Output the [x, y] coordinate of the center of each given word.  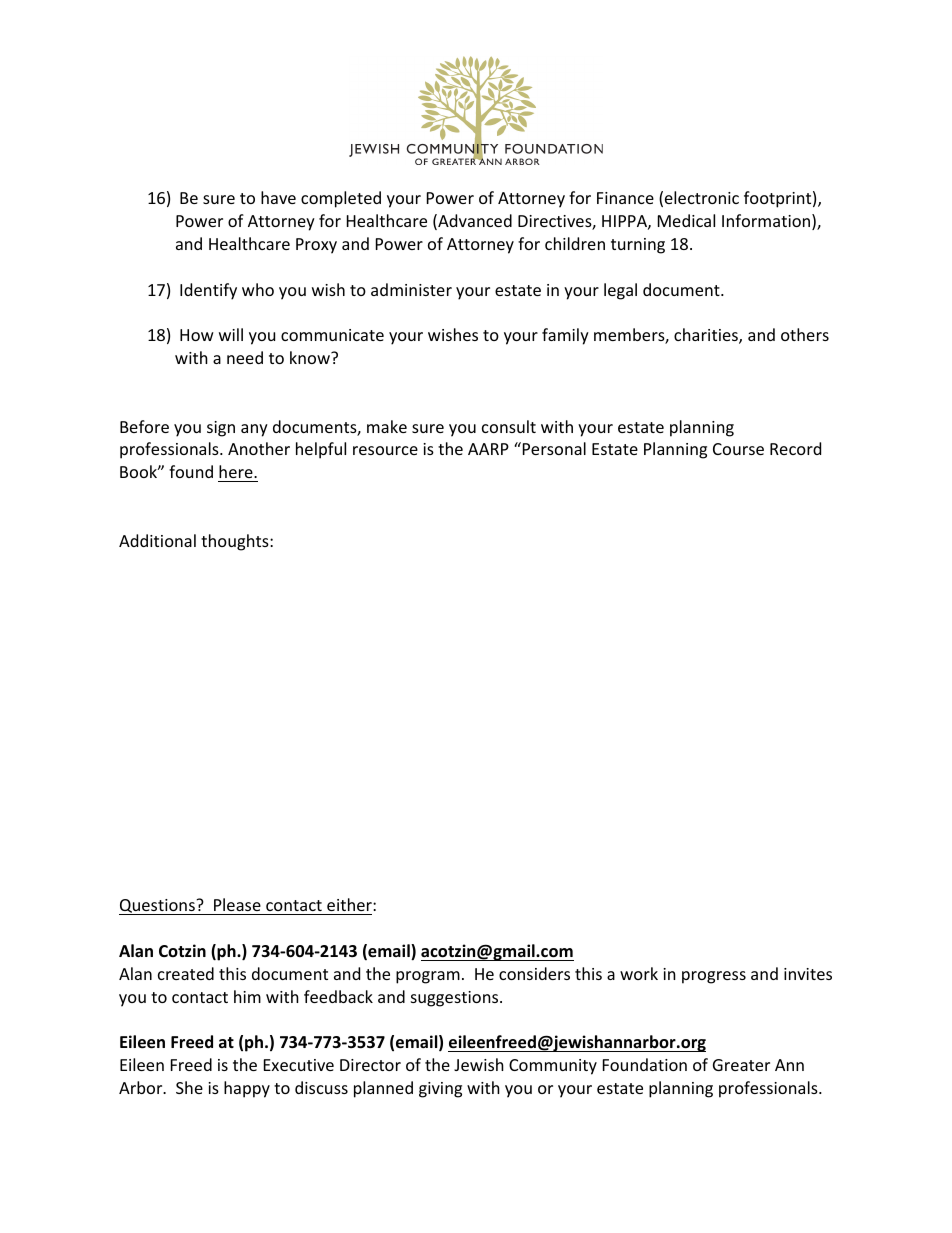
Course [738, 449]
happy [247, 1089]
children [575, 243]
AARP [488, 449]
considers [534, 973]
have [278, 197]
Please [237, 906]
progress [714, 977]
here [237, 471]
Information [767, 222]
